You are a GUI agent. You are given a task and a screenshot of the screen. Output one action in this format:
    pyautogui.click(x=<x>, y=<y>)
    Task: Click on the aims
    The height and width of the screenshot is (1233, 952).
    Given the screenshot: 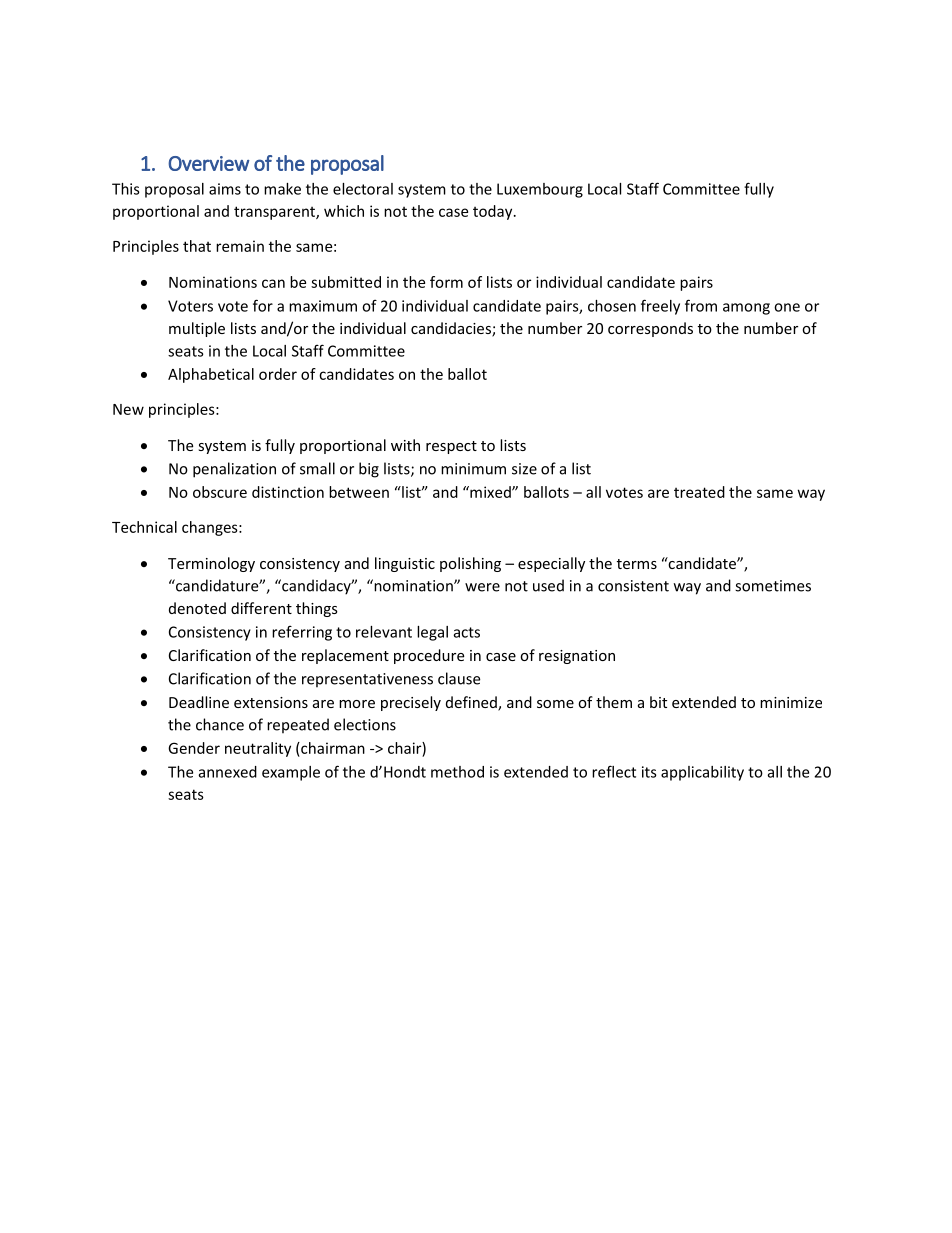 What is the action you would take?
    pyautogui.click(x=225, y=189)
